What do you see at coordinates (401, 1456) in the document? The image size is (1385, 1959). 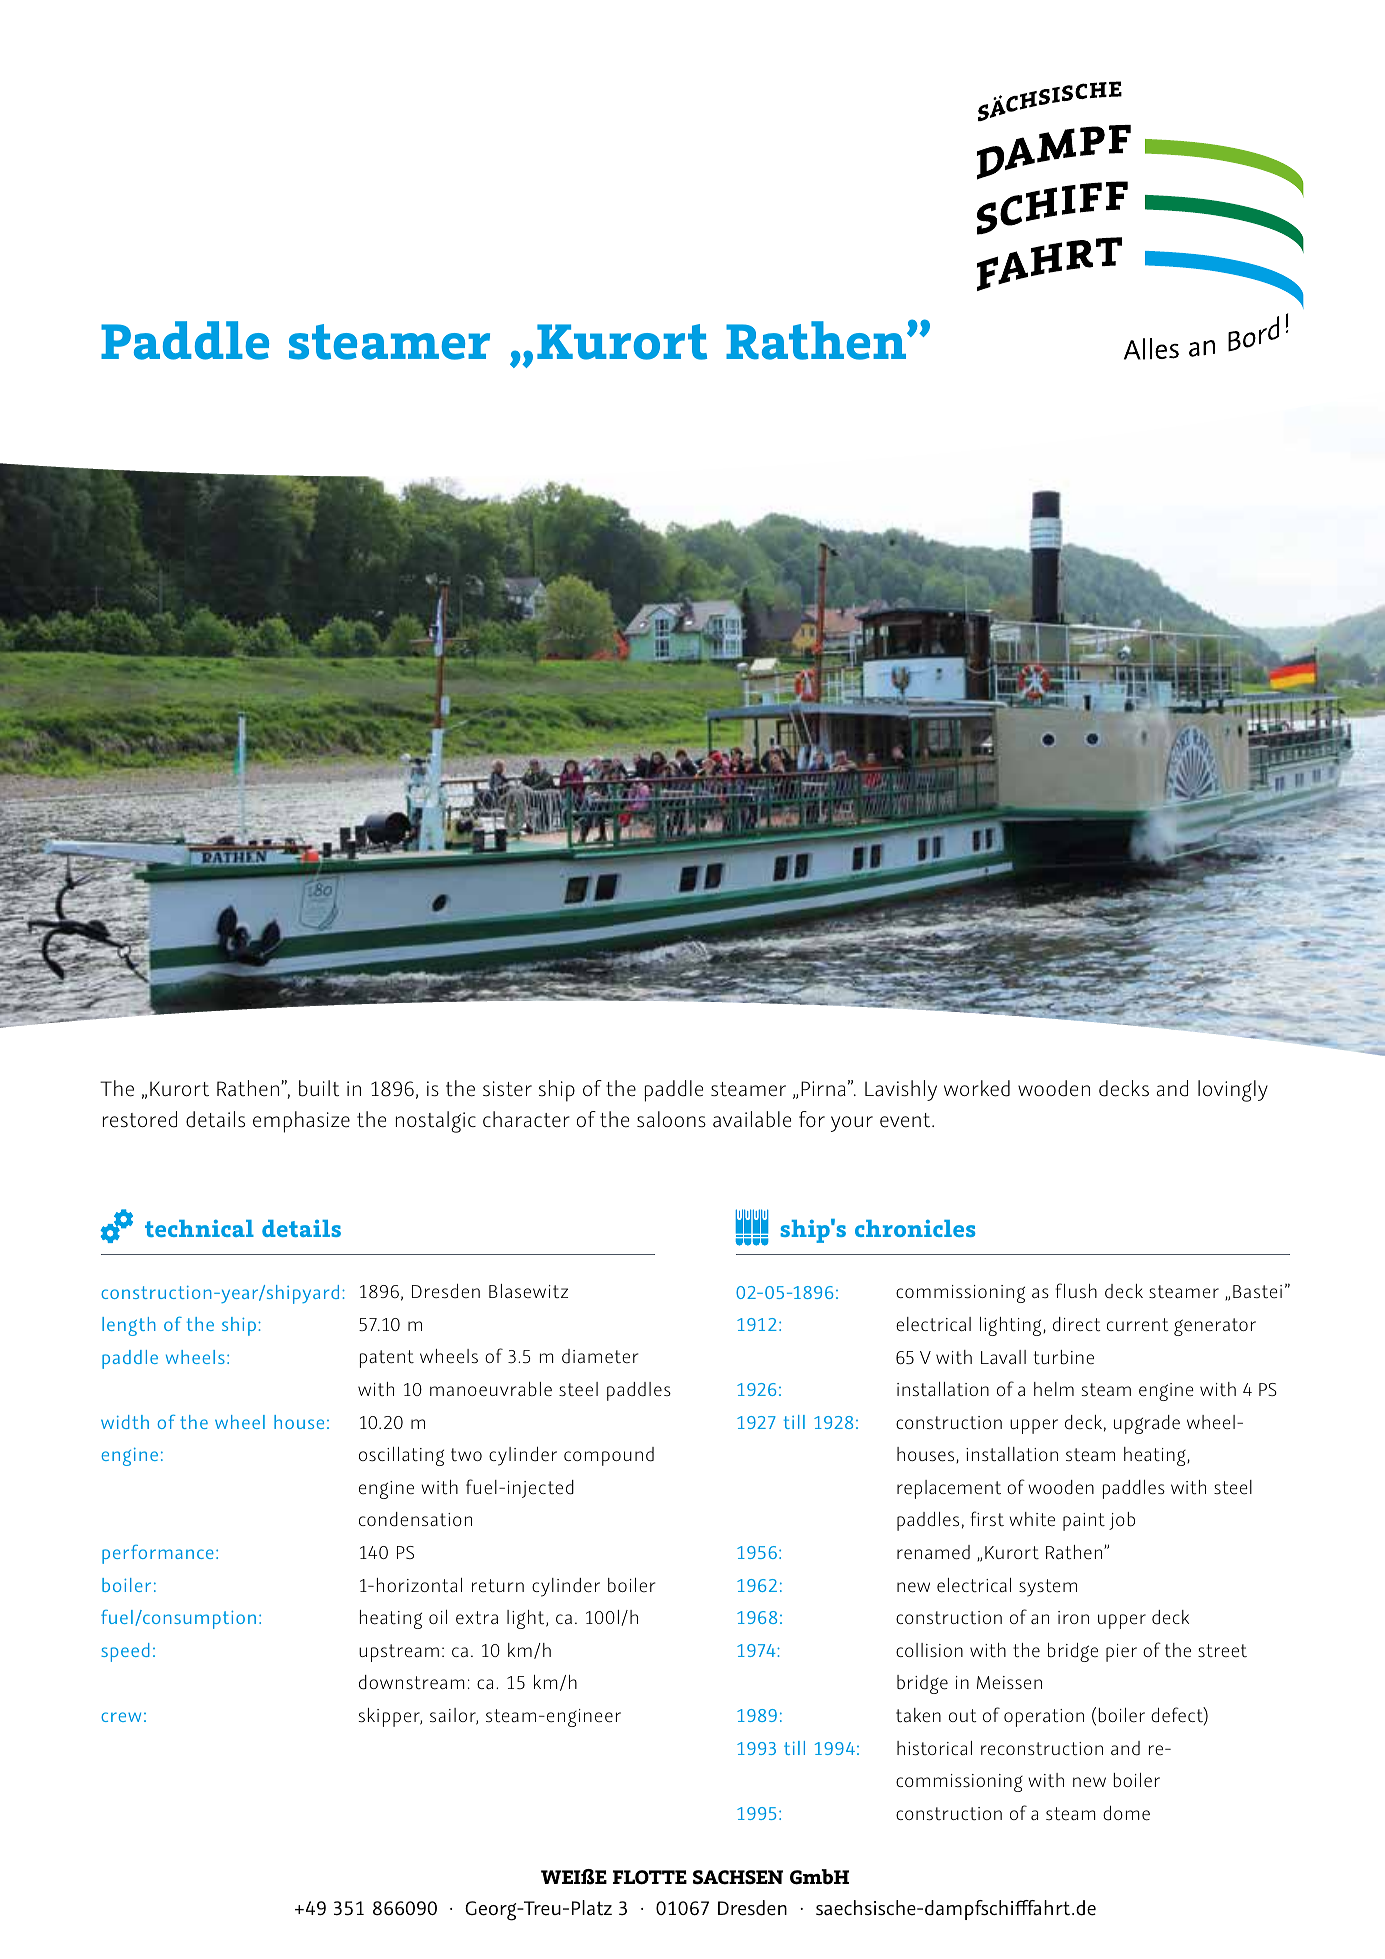 I see `oscillating` at bounding box center [401, 1456].
